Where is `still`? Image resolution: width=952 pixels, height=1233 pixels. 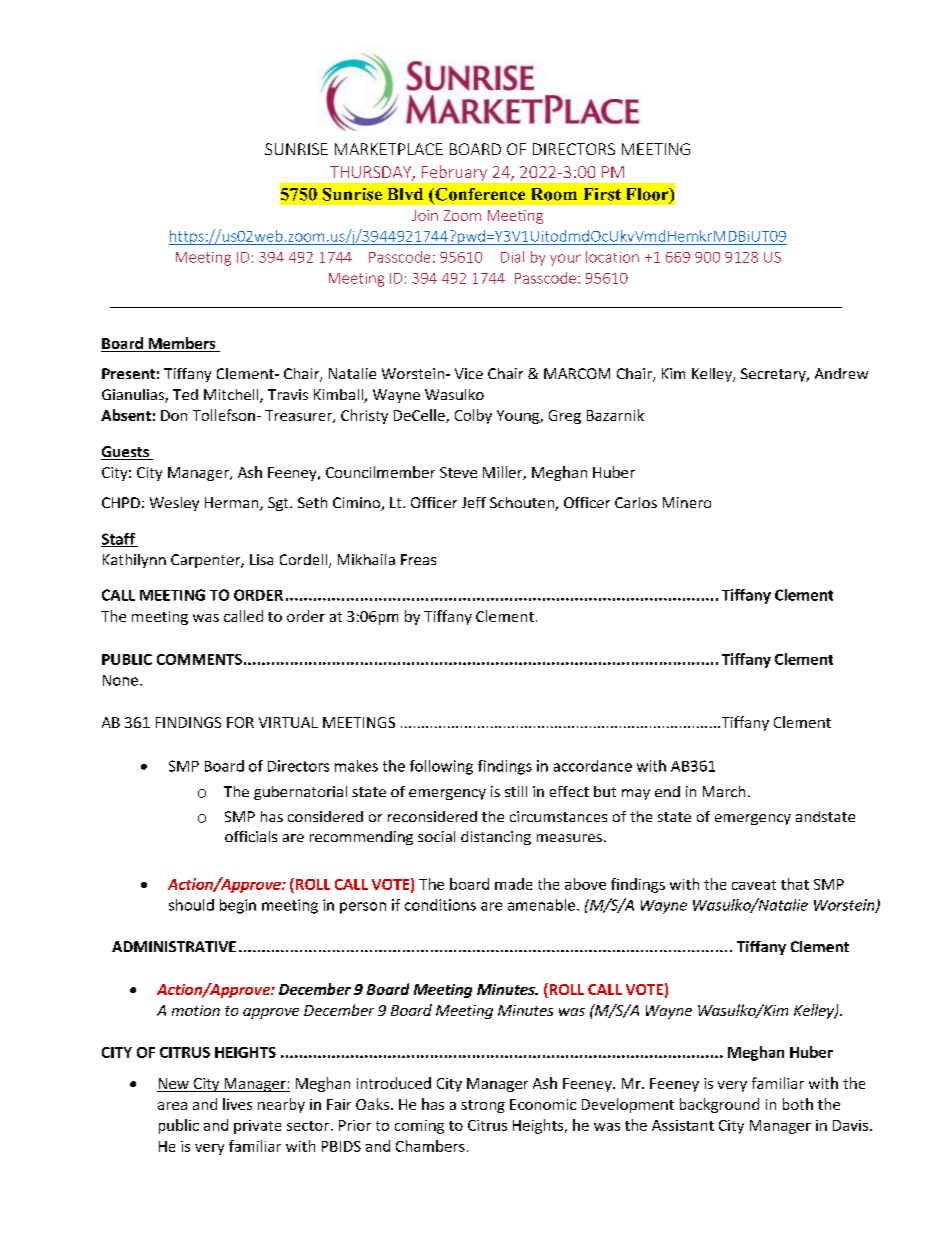 still is located at coordinates (516, 791).
